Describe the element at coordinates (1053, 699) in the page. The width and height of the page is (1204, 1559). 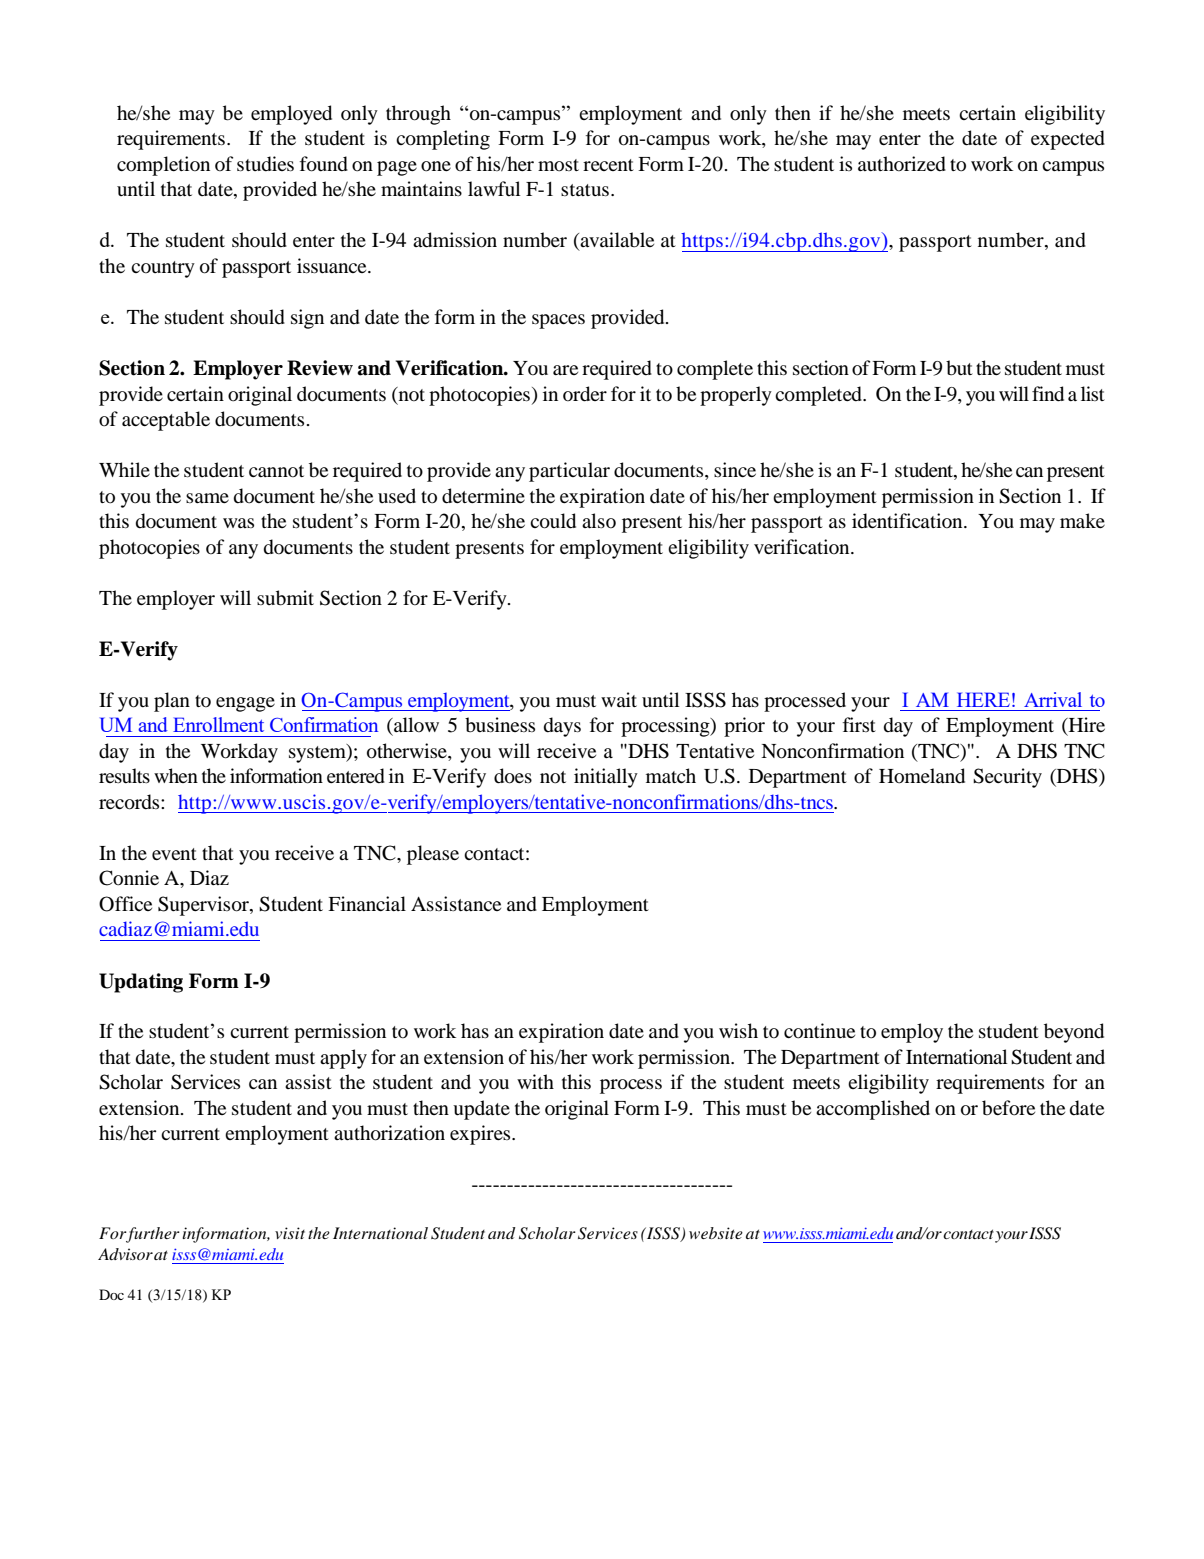
I see `Arrival` at that location.
